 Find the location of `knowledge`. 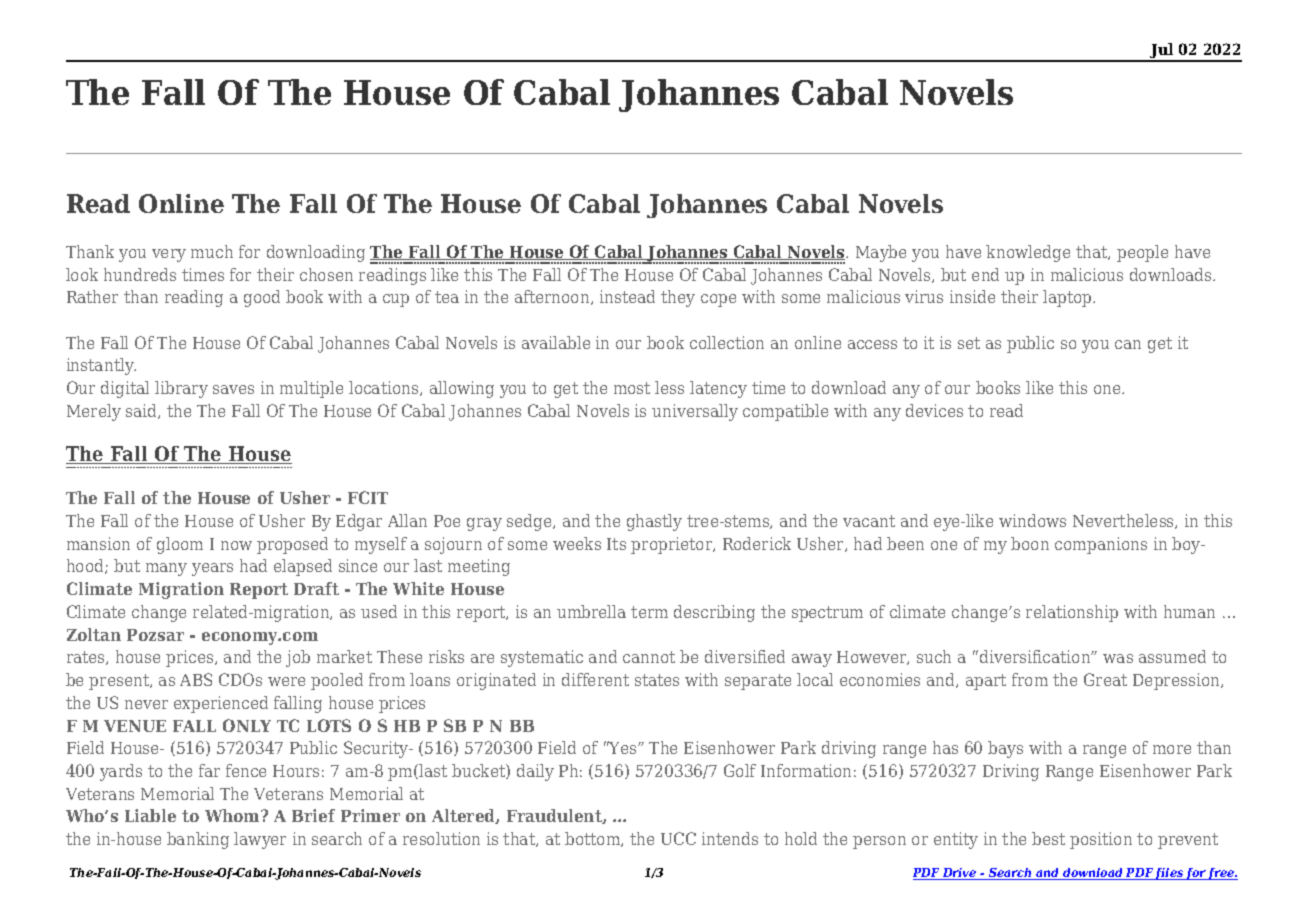

knowledge is located at coordinates (1028, 253).
